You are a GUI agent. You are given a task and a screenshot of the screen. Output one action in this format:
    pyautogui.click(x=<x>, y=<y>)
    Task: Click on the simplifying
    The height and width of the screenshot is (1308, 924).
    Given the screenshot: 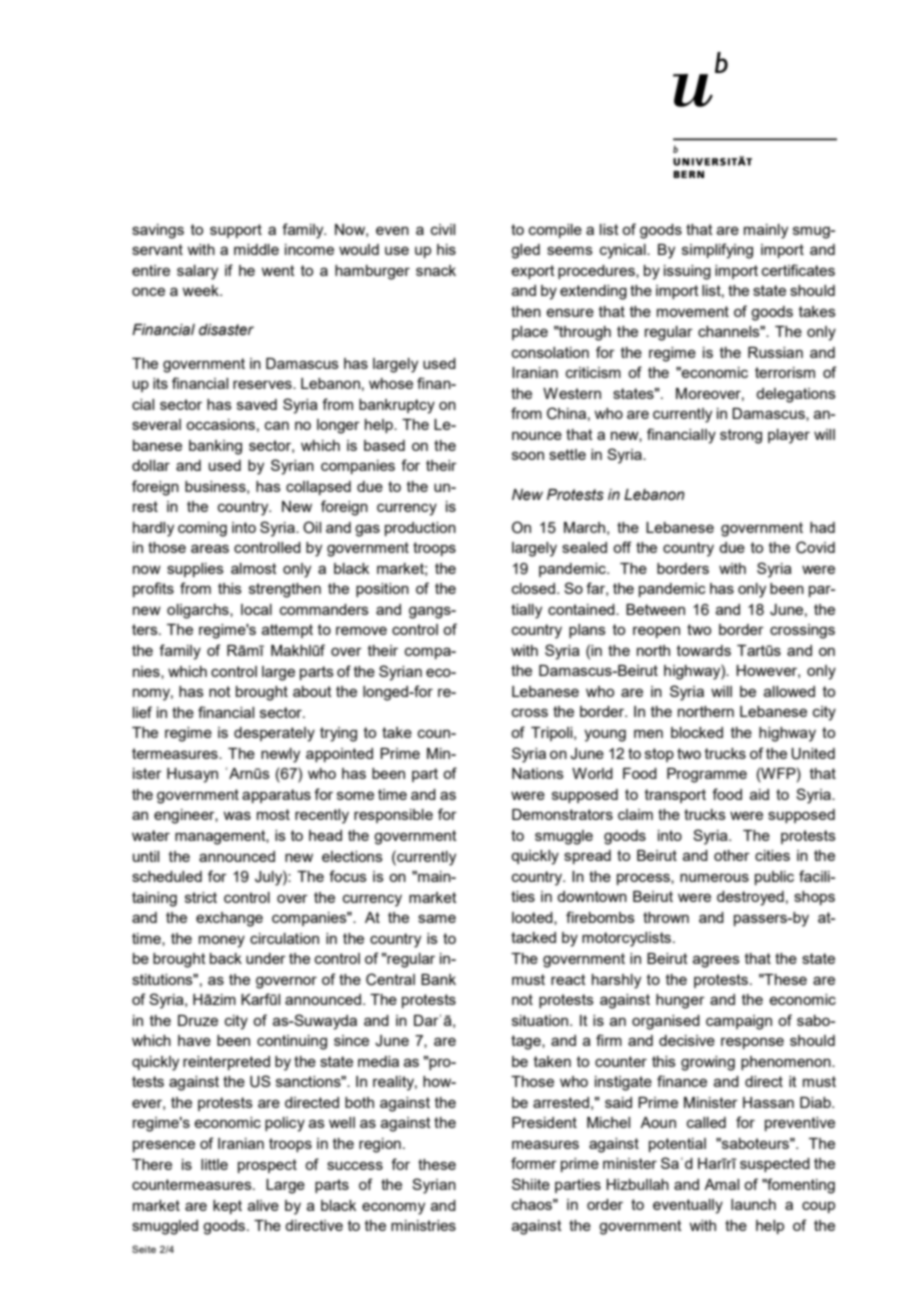 What is the action you would take?
    pyautogui.click(x=717, y=251)
